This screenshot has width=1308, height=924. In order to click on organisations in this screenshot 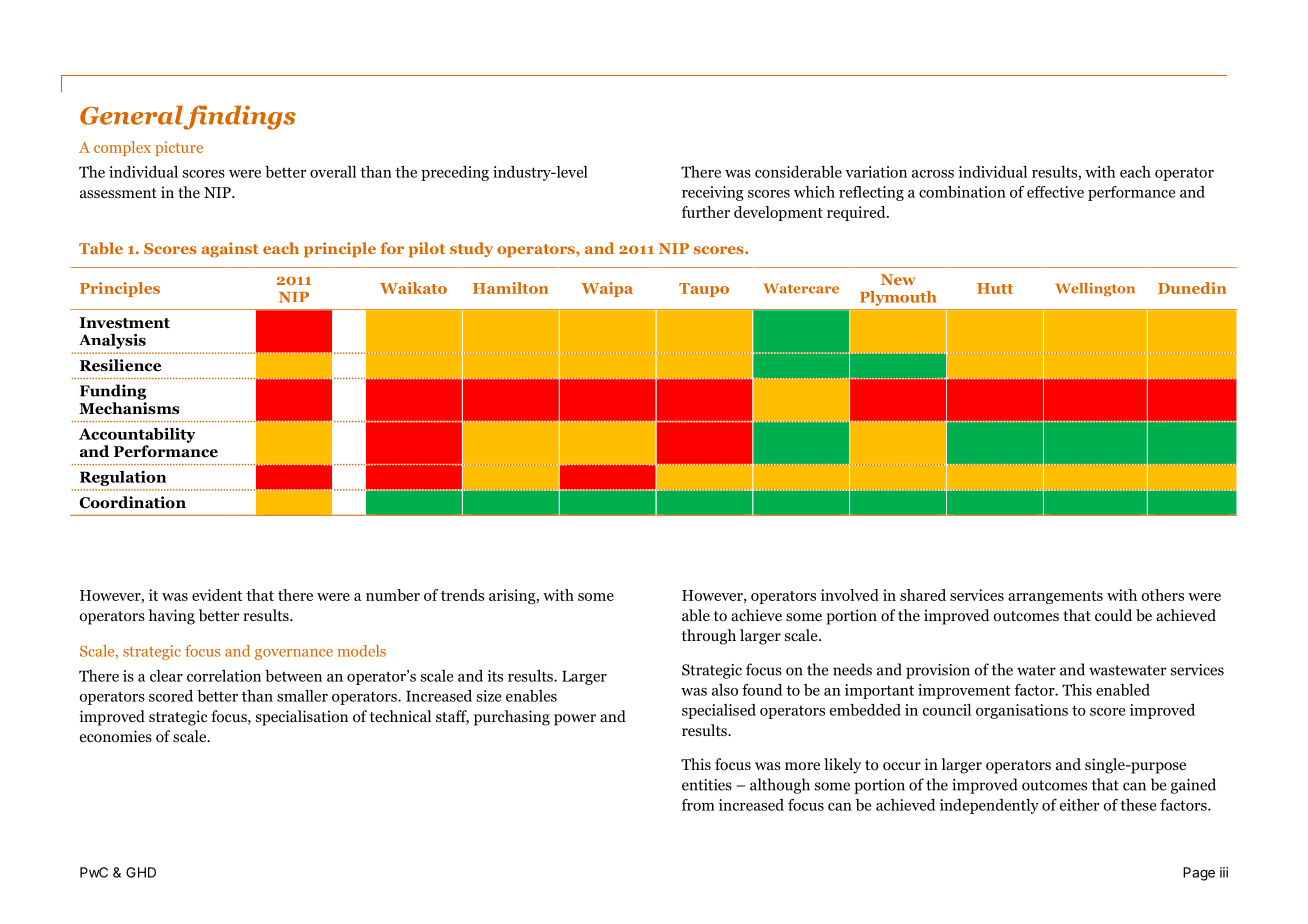, I will do `click(1022, 711)`.
